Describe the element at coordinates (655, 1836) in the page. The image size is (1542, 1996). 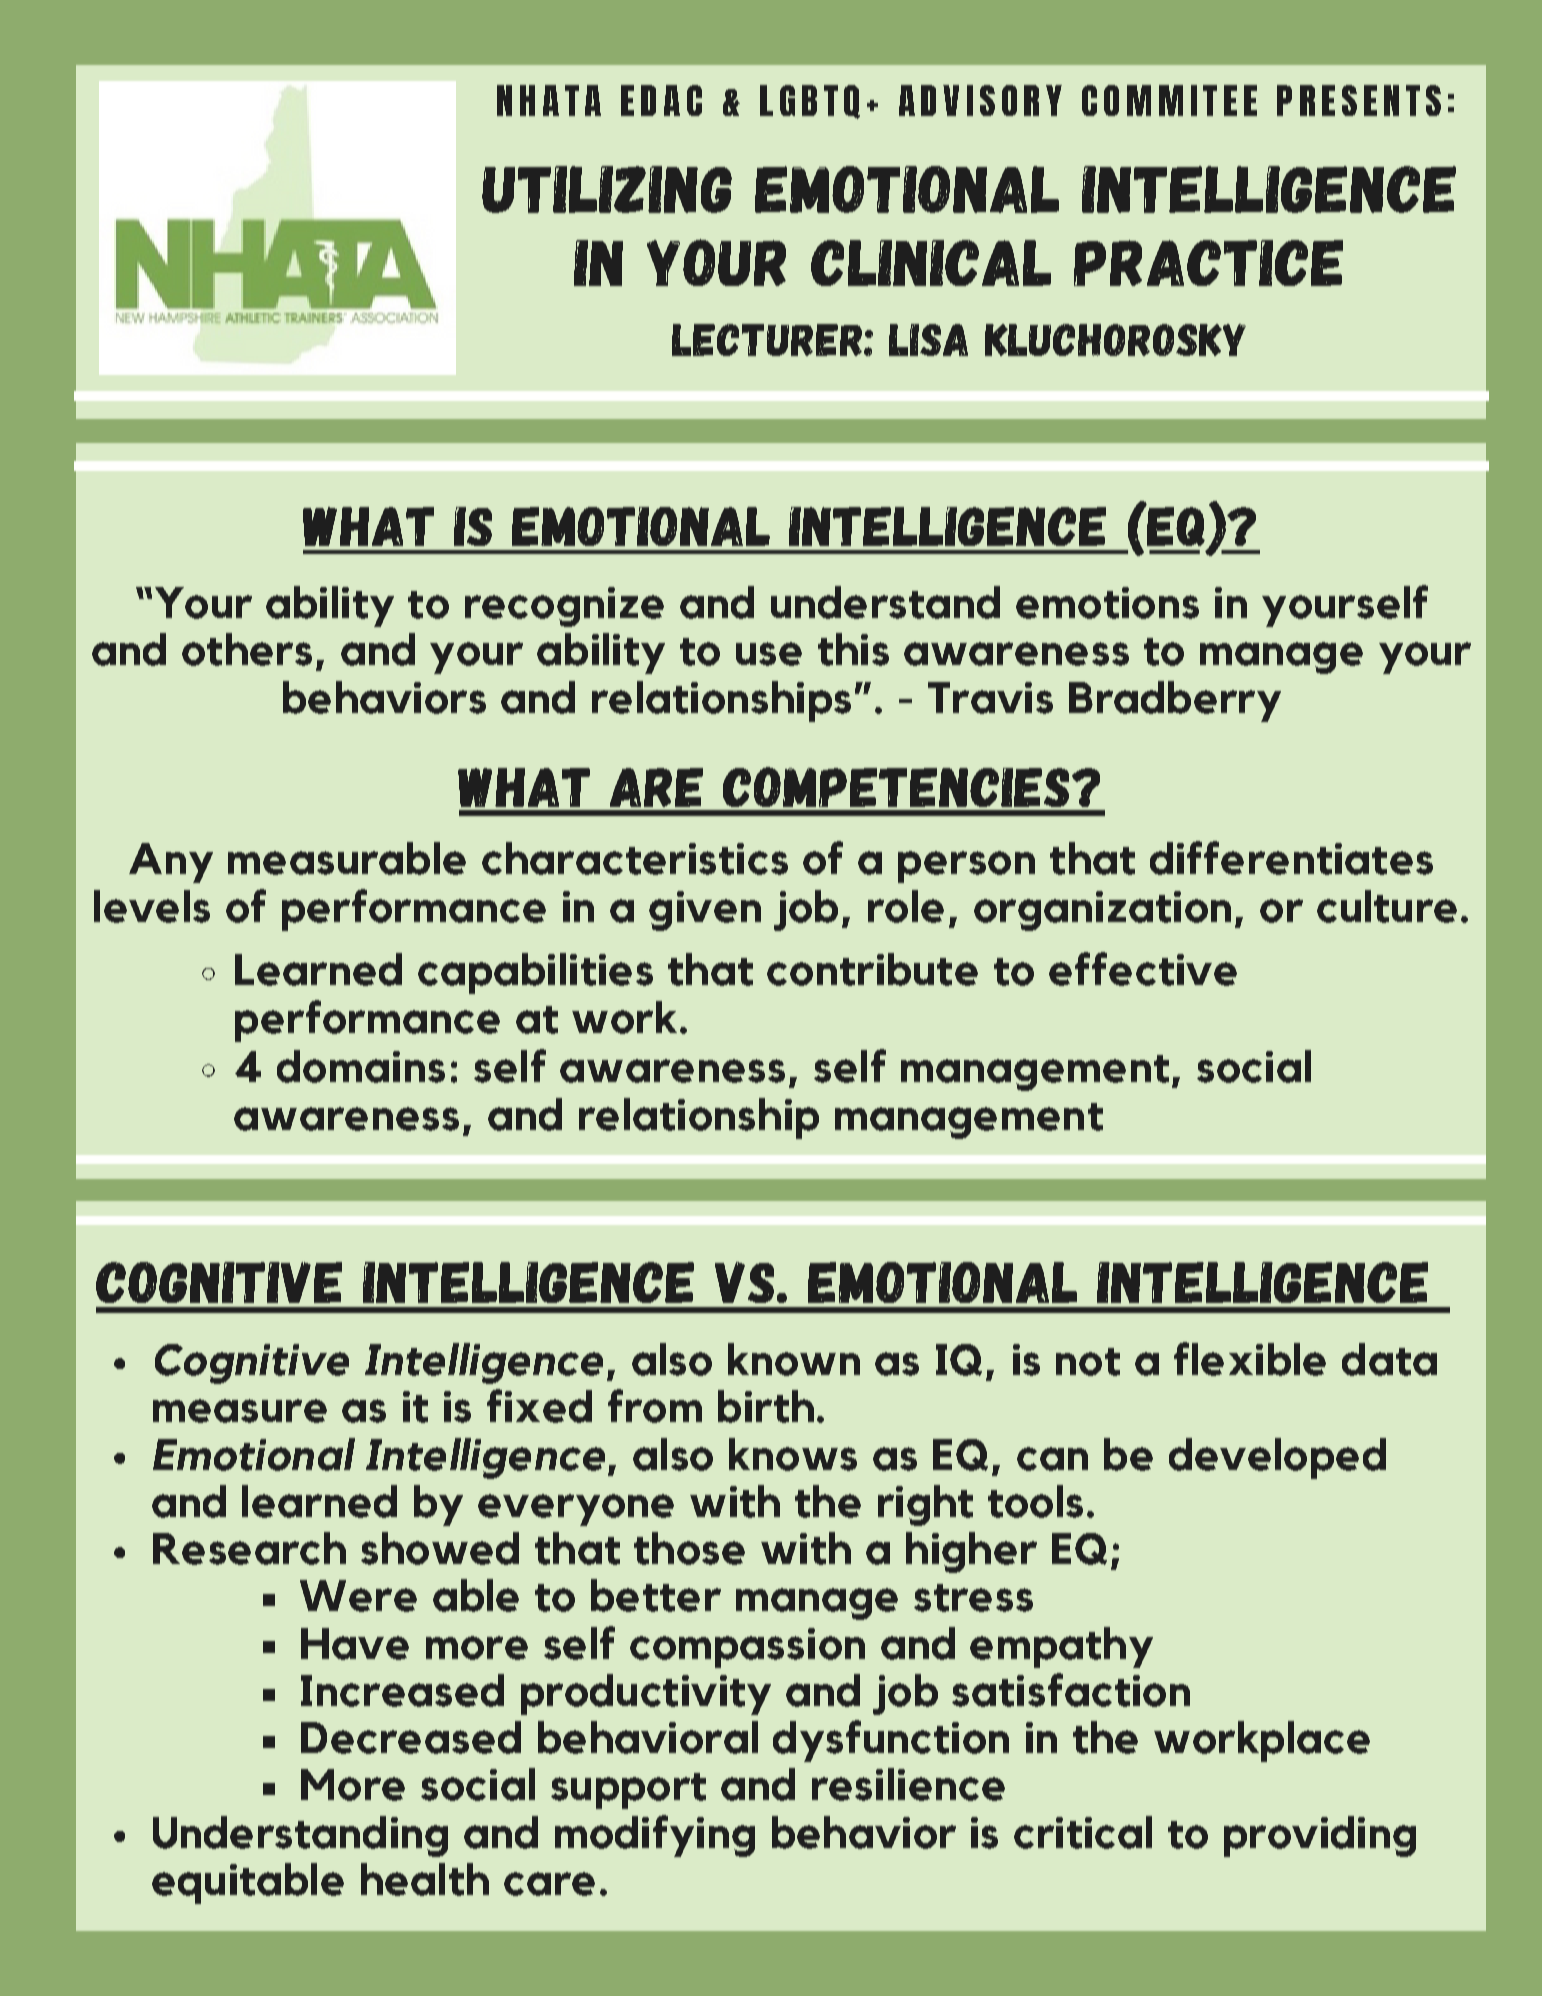
I see `modifying` at that location.
